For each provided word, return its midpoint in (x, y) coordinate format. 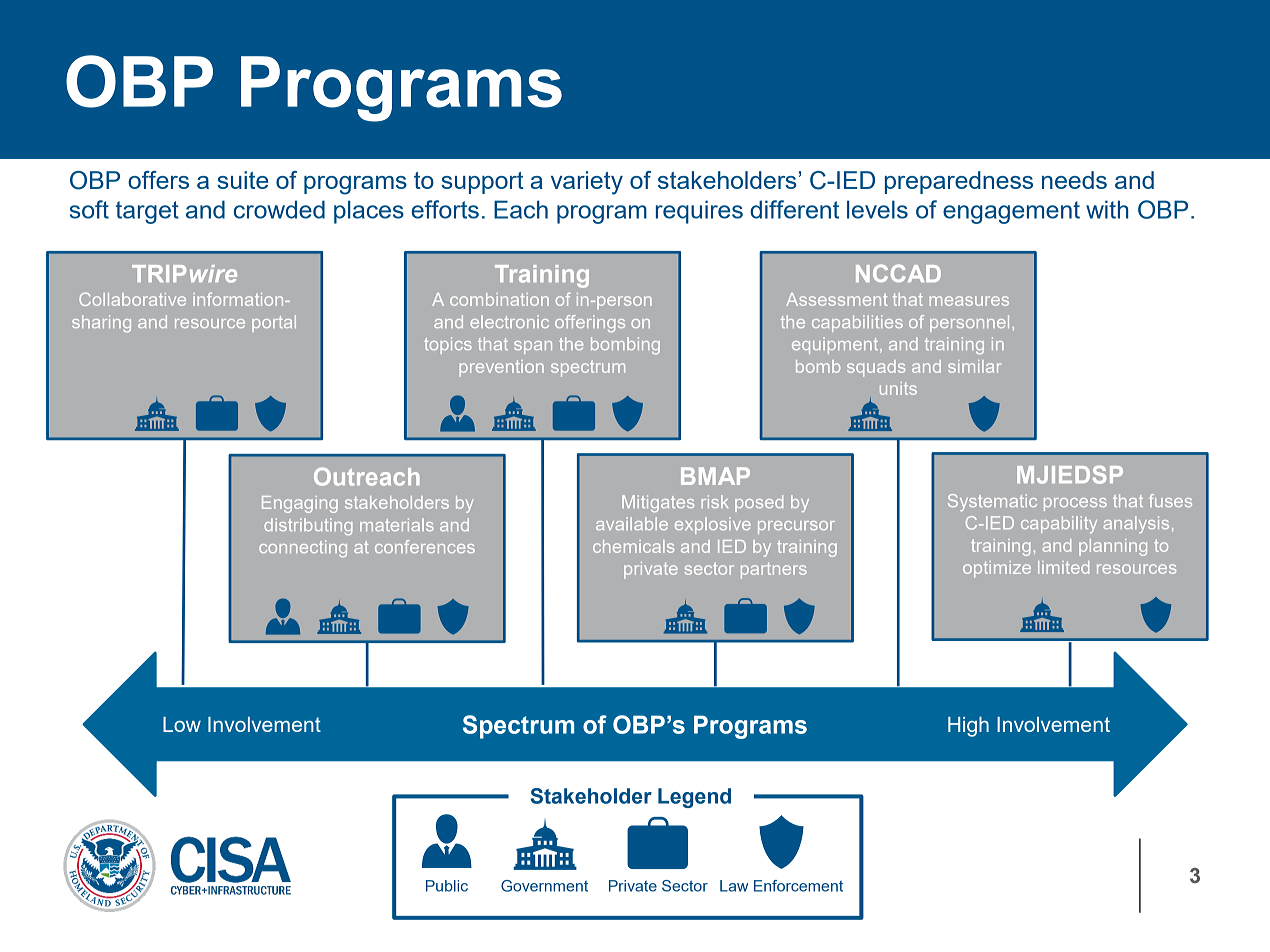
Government (544, 886)
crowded (279, 209)
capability (1059, 524)
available (632, 523)
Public (447, 886)
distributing (308, 526)
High (968, 727)
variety (587, 183)
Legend (694, 798)
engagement (1011, 212)
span (533, 347)
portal (274, 323)
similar (974, 366)
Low (182, 724)
